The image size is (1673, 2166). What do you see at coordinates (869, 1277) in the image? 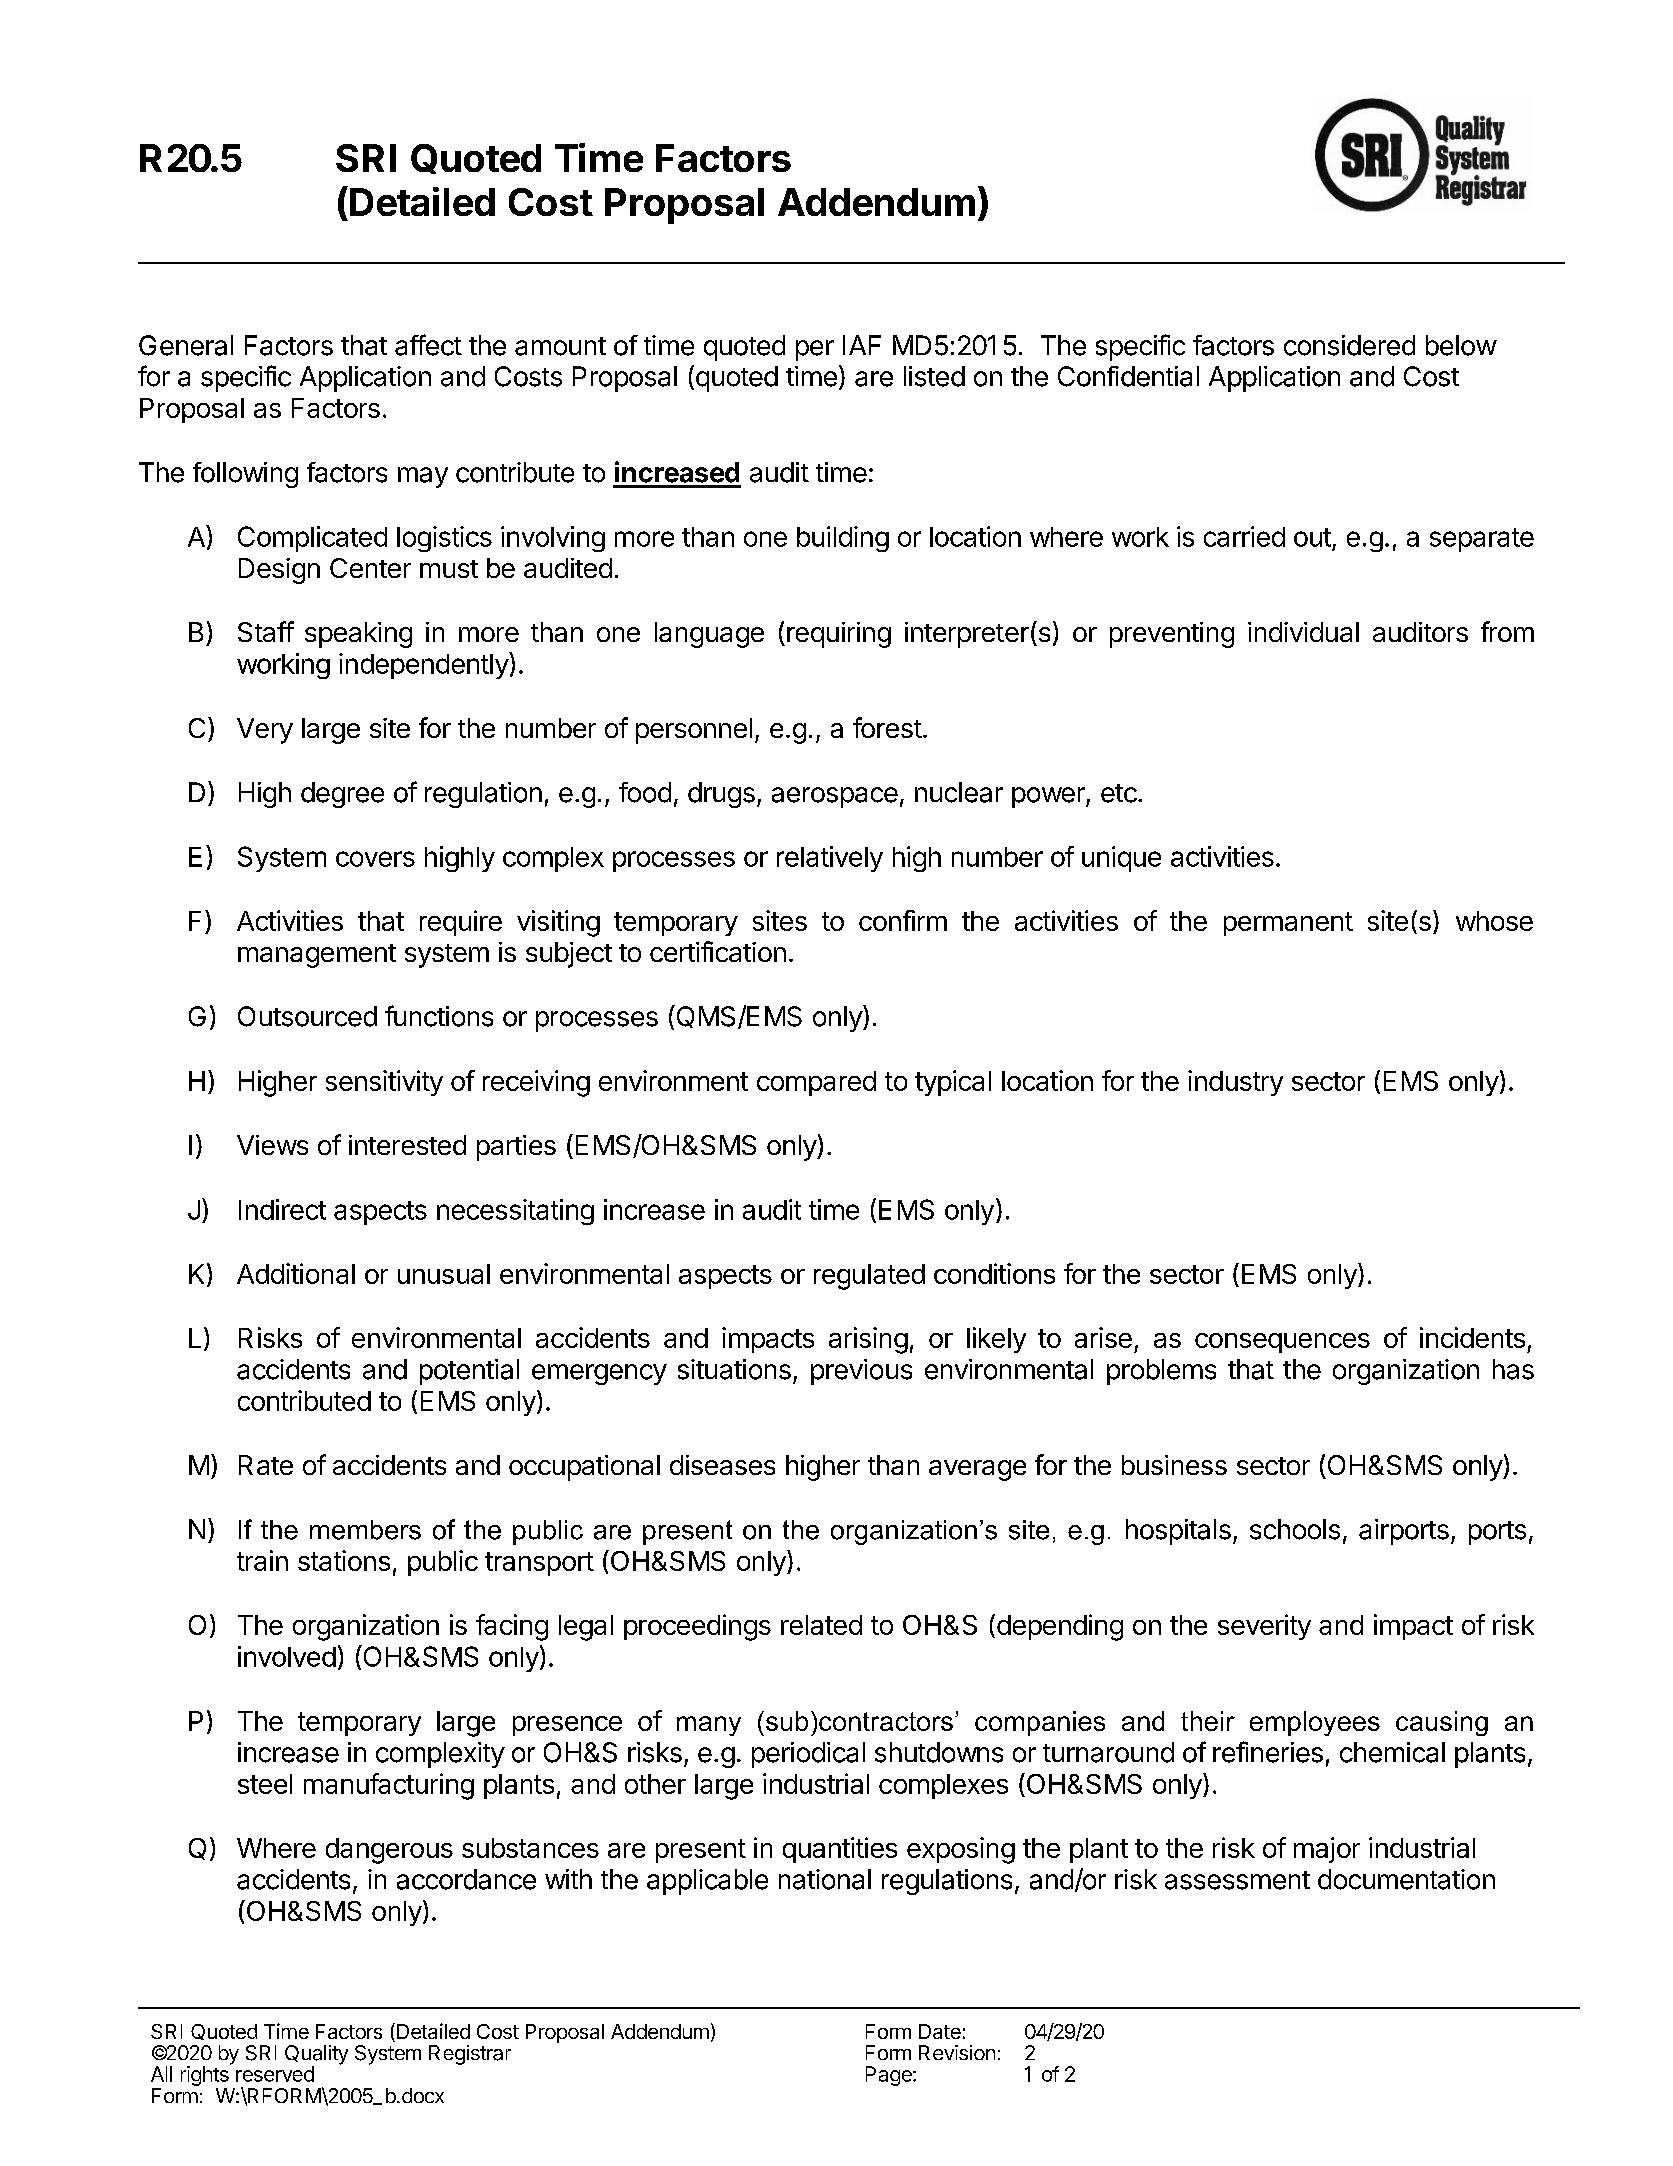
I see `regulated` at bounding box center [869, 1277].
